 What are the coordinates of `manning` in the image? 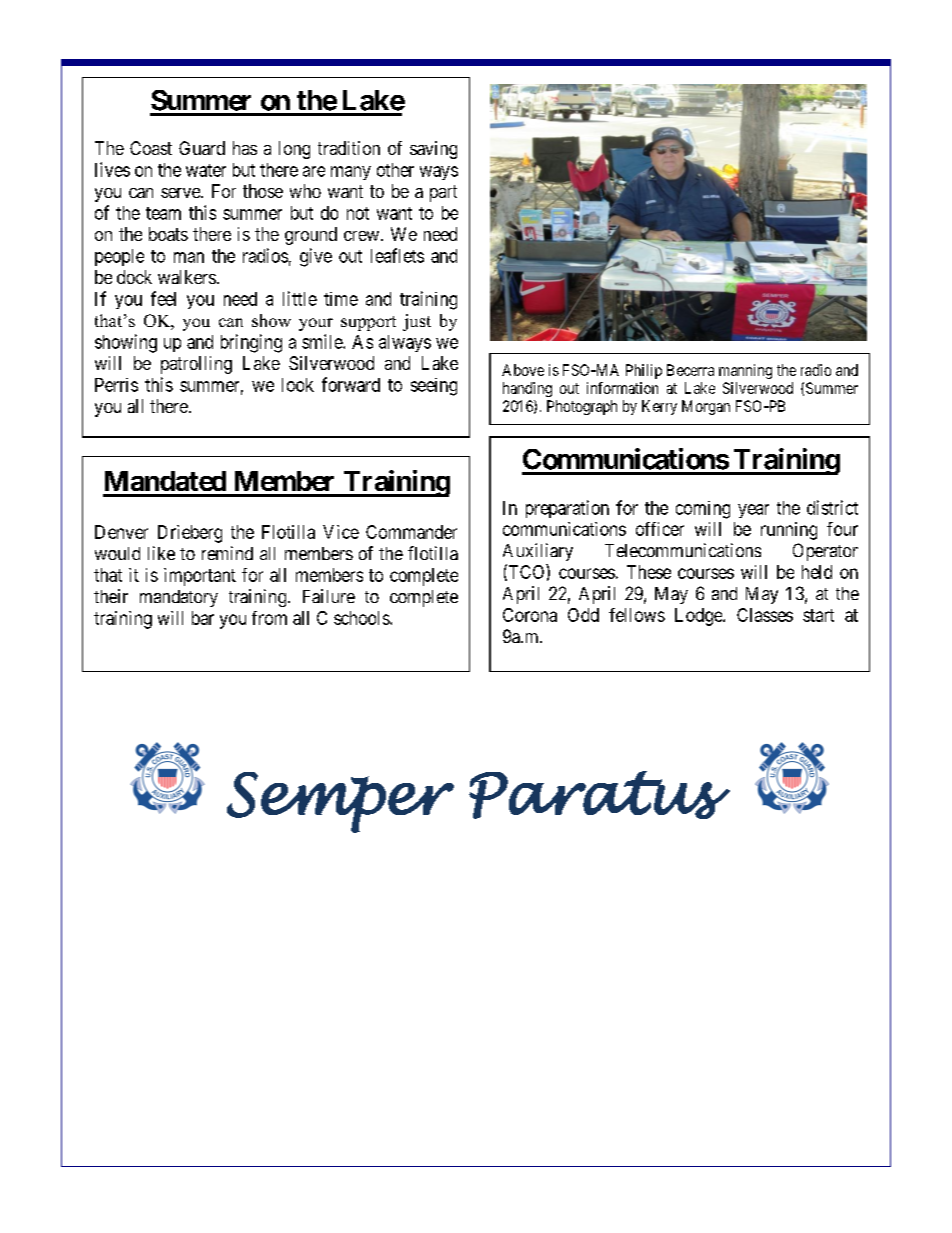 It's located at (745, 371).
